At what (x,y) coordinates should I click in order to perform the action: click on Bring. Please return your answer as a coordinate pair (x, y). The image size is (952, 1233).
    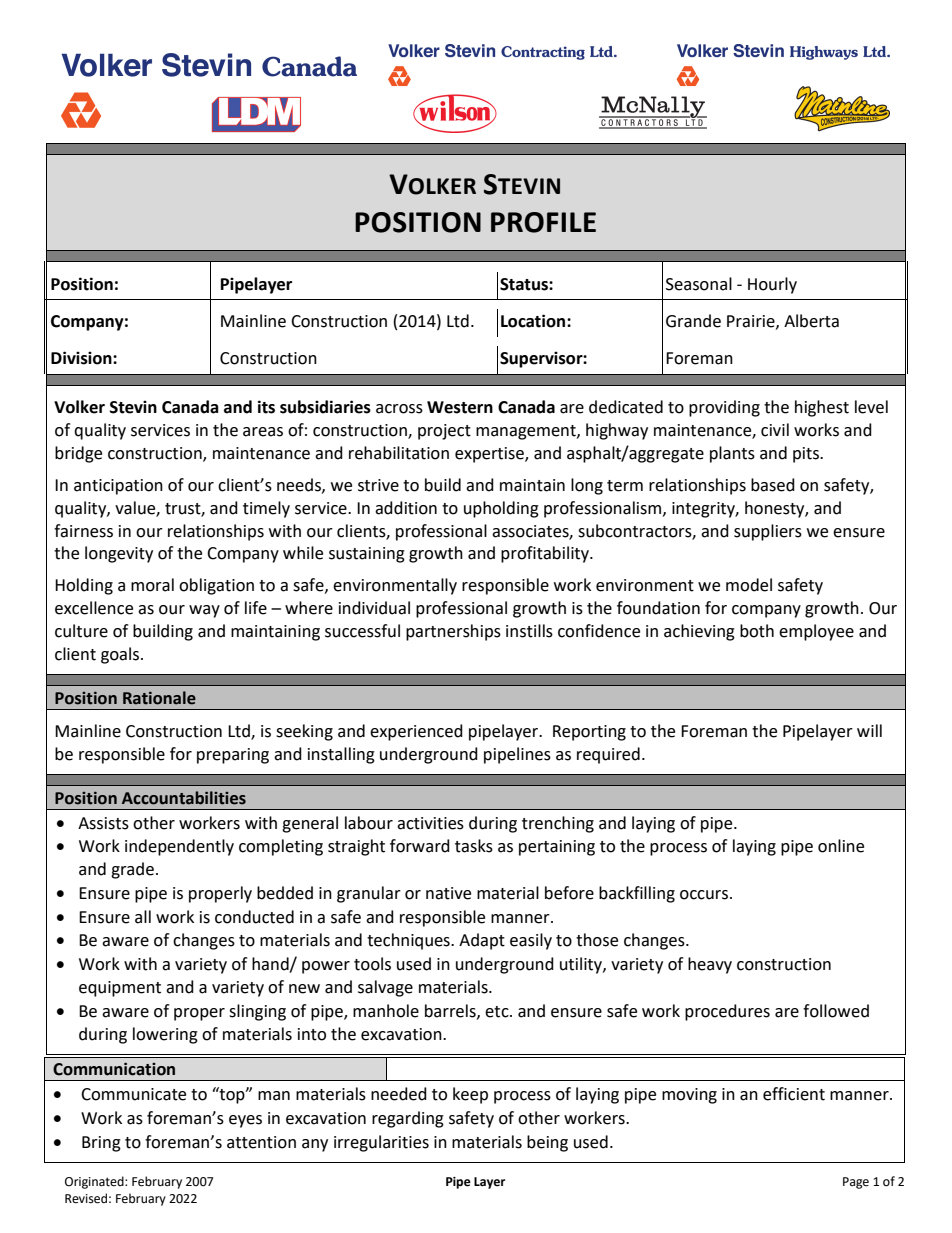
    Looking at the image, I should click on (101, 1144).
